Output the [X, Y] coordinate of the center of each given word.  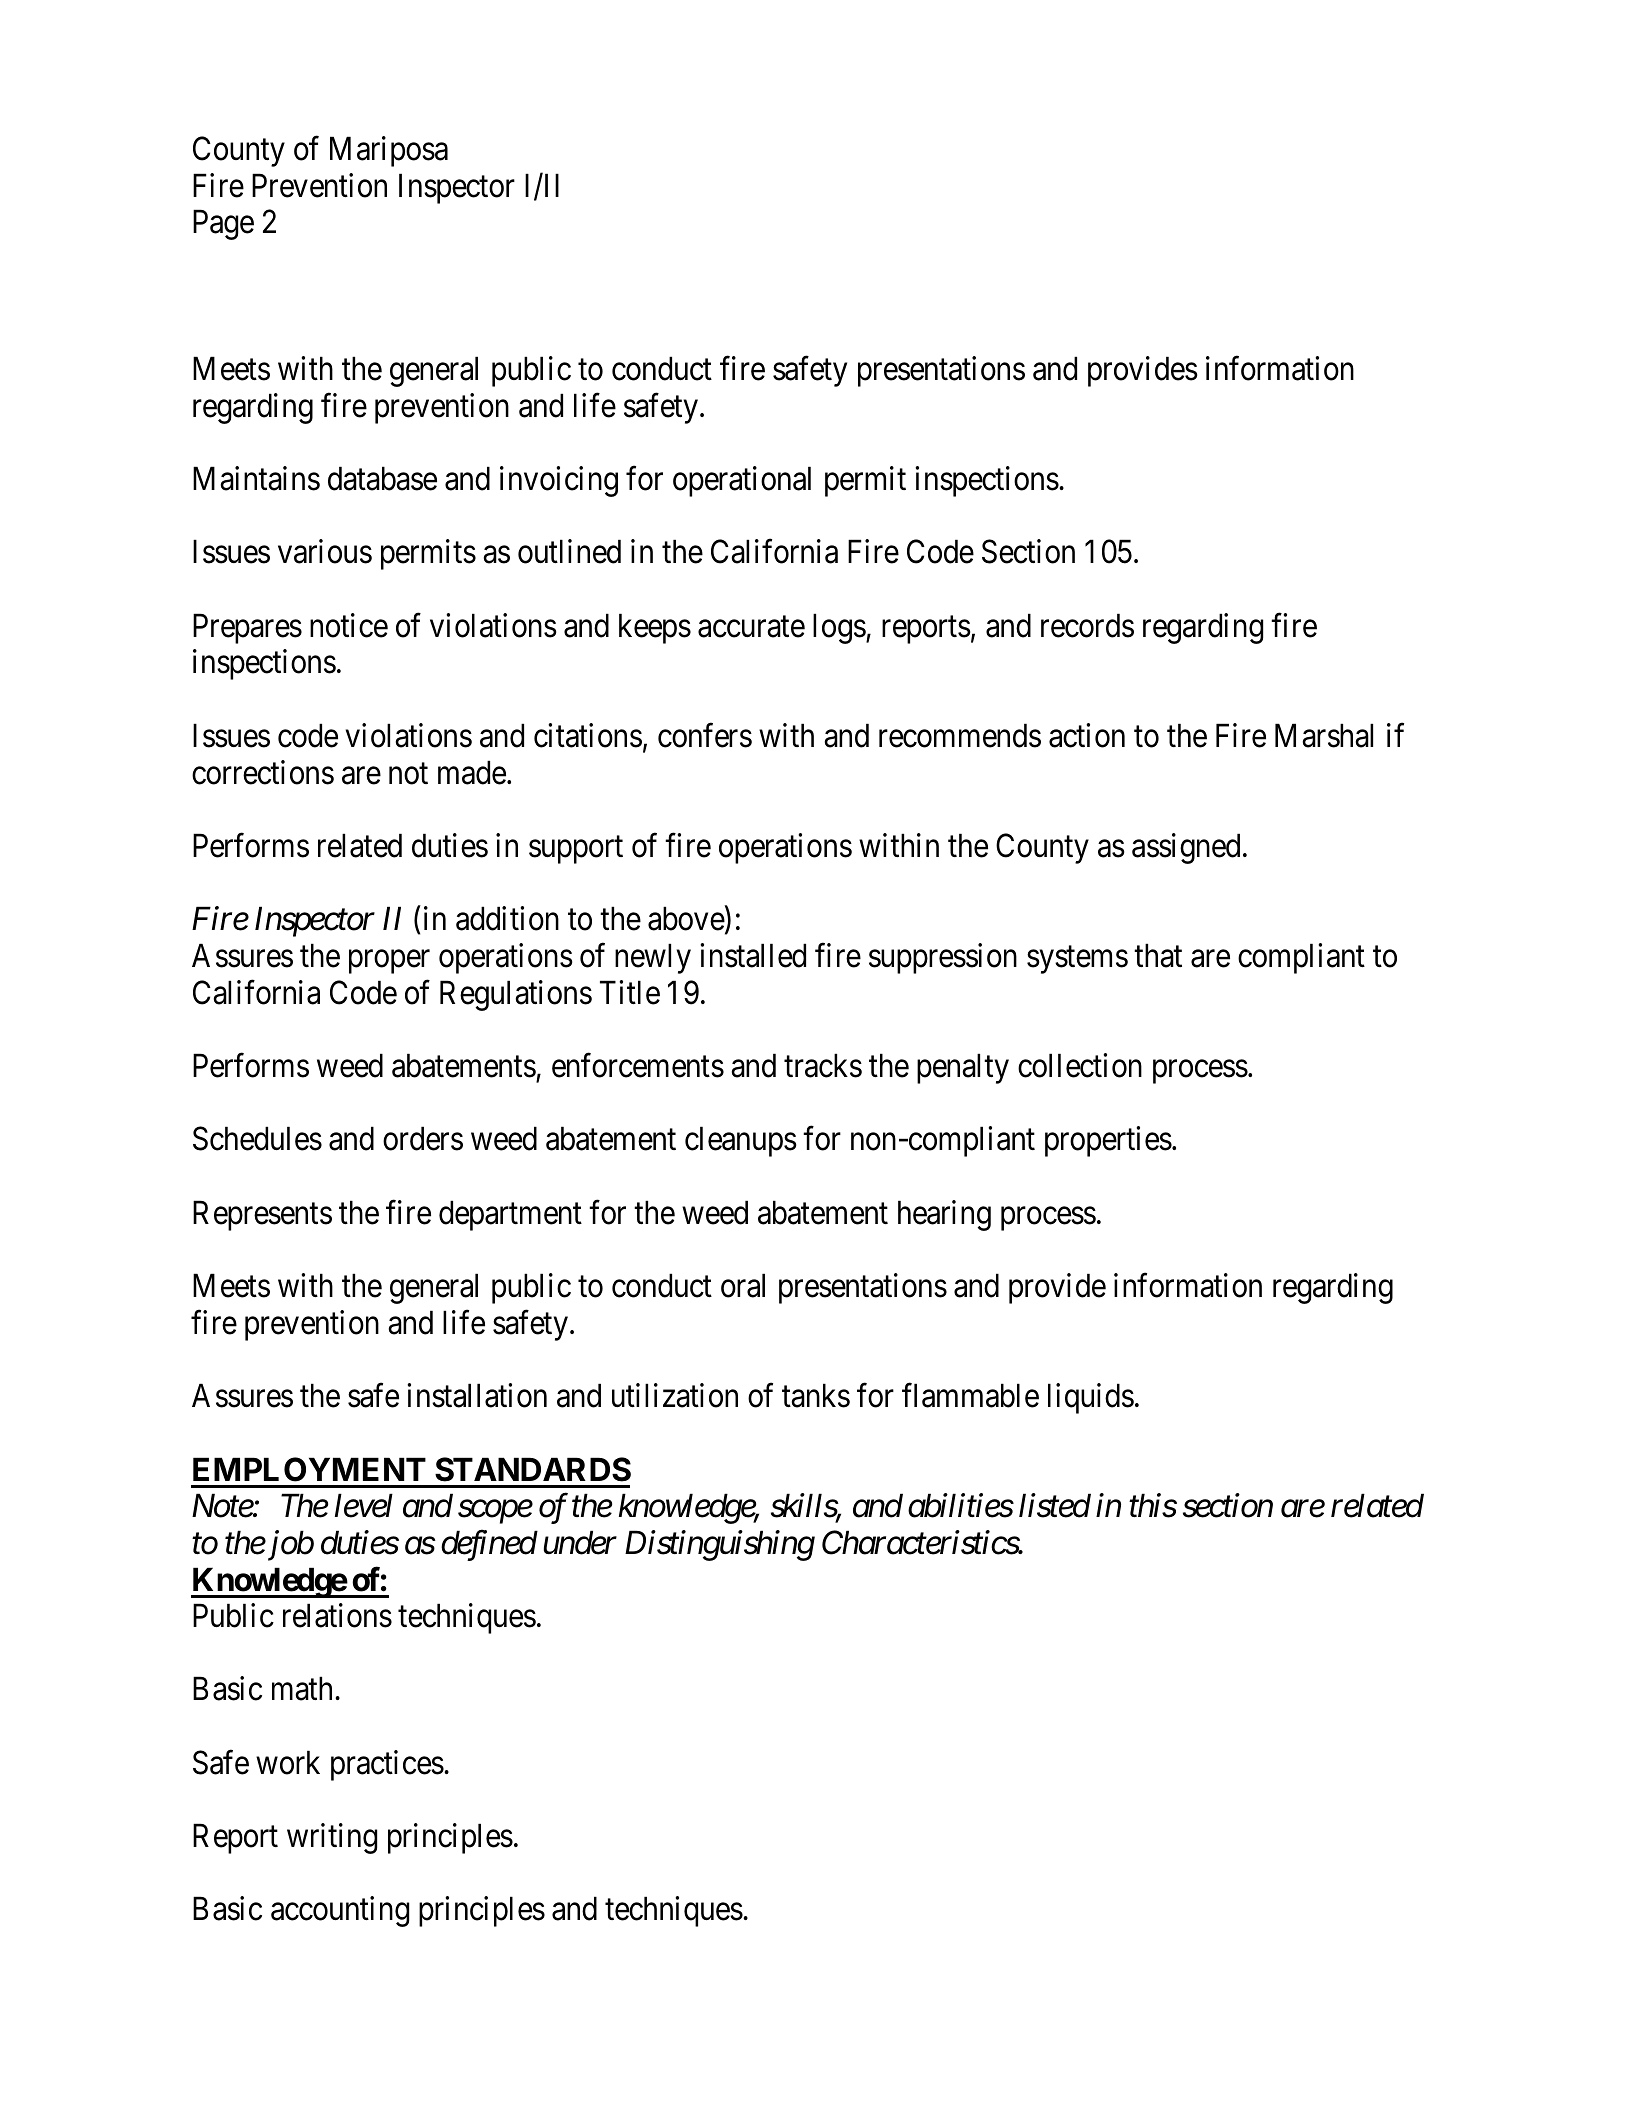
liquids [1091, 1398]
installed [753, 955]
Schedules [257, 1139]
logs [839, 628]
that [1158, 955]
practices [387, 1765]
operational [742, 481]
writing [332, 1838]
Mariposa [389, 151]
